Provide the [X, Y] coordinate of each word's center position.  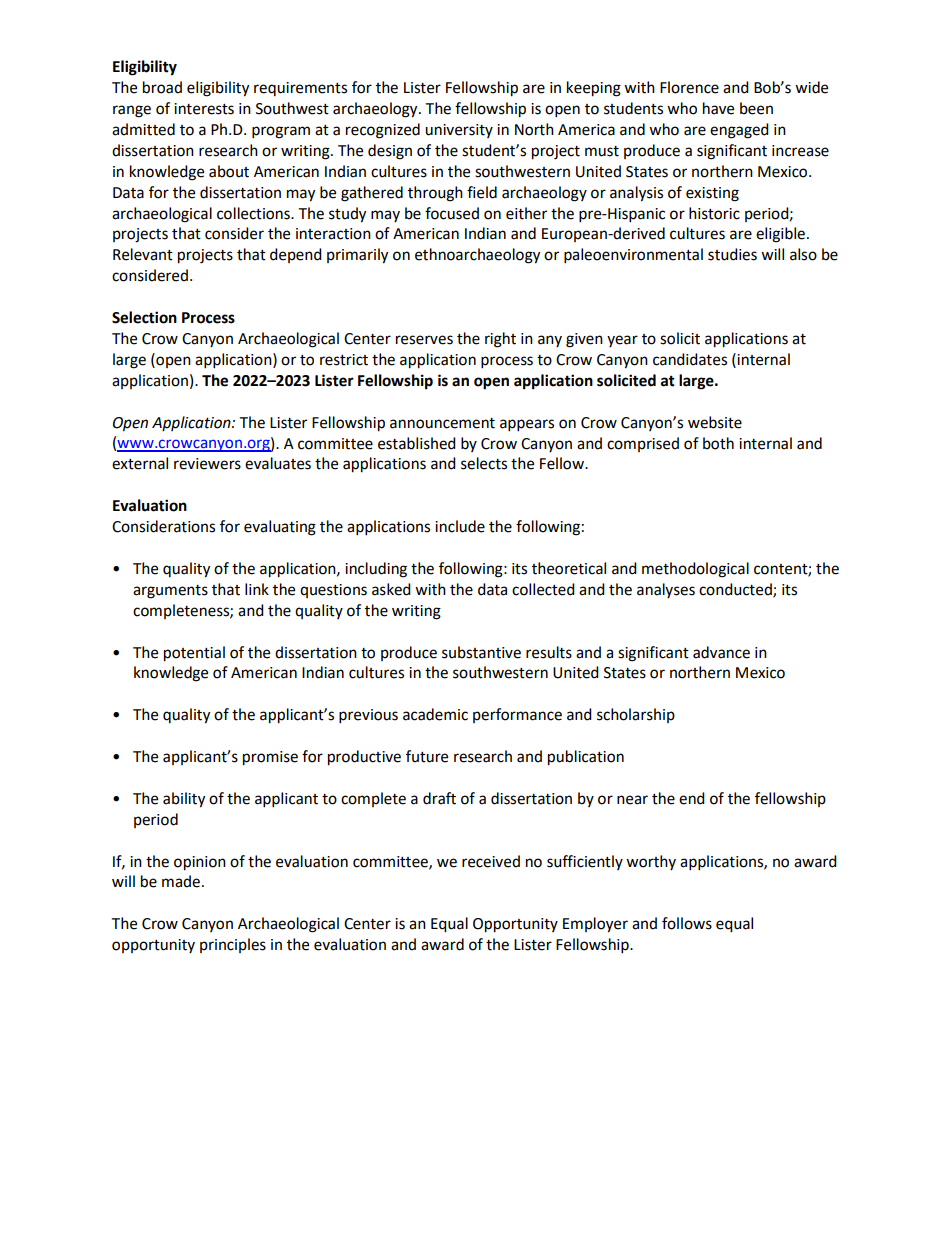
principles [233, 945]
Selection [144, 317]
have [718, 108]
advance [721, 652]
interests [204, 109]
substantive [481, 652]
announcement [442, 423]
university [459, 131]
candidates [690, 359]
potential [194, 654]
